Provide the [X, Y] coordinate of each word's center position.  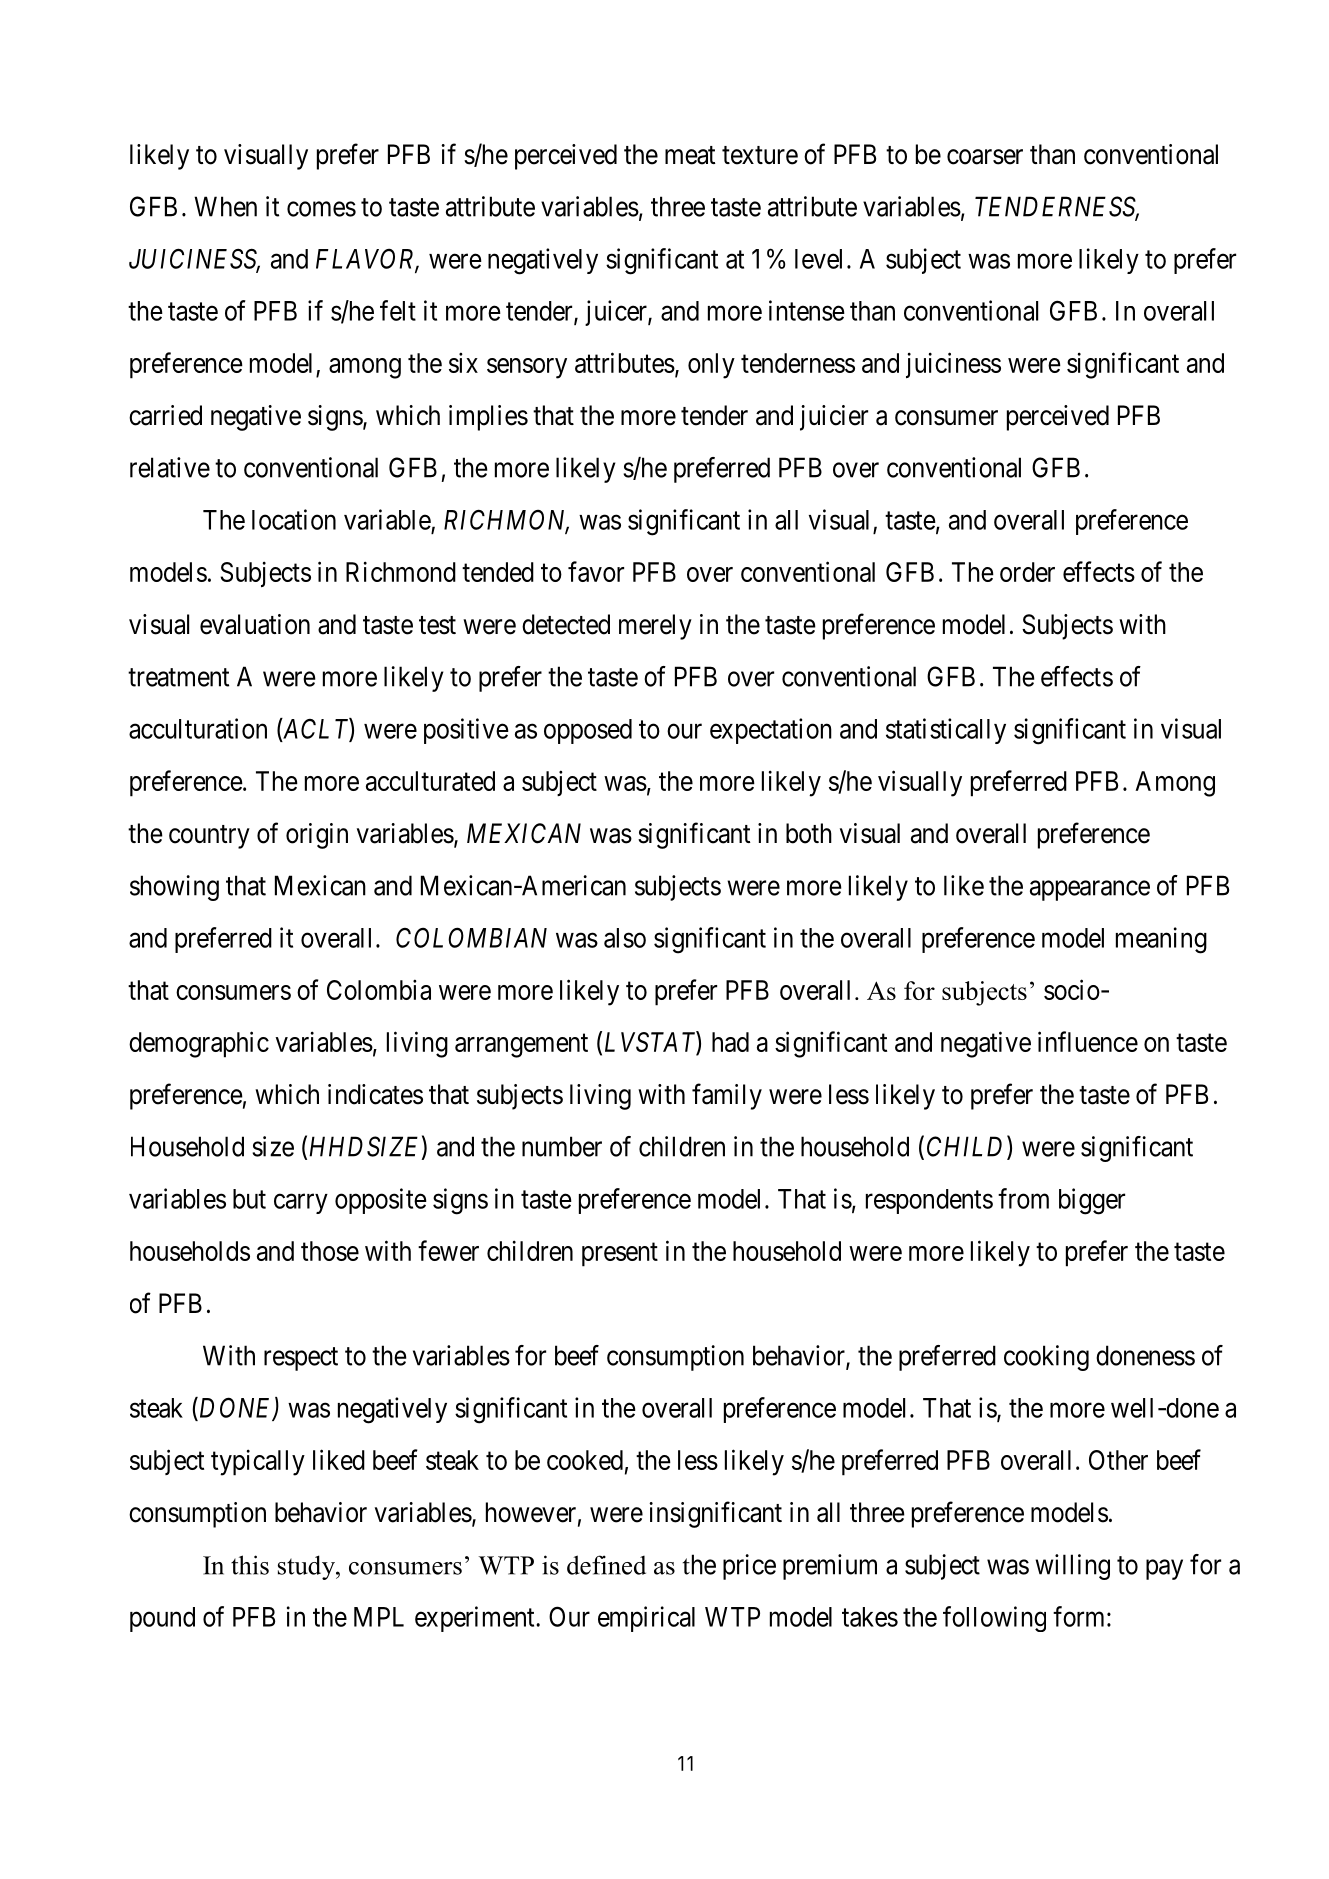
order [1027, 572]
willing [1072, 1567]
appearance [1090, 890]
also [625, 938]
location [294, 519]
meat [690, 155]
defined [606, 1565]
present [620, 1255]
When [225, 206]
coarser [985, 157]
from [1023, 1198]
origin [317, 836]
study [307, 1567]
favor [596, 571]
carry [301, 1204]
